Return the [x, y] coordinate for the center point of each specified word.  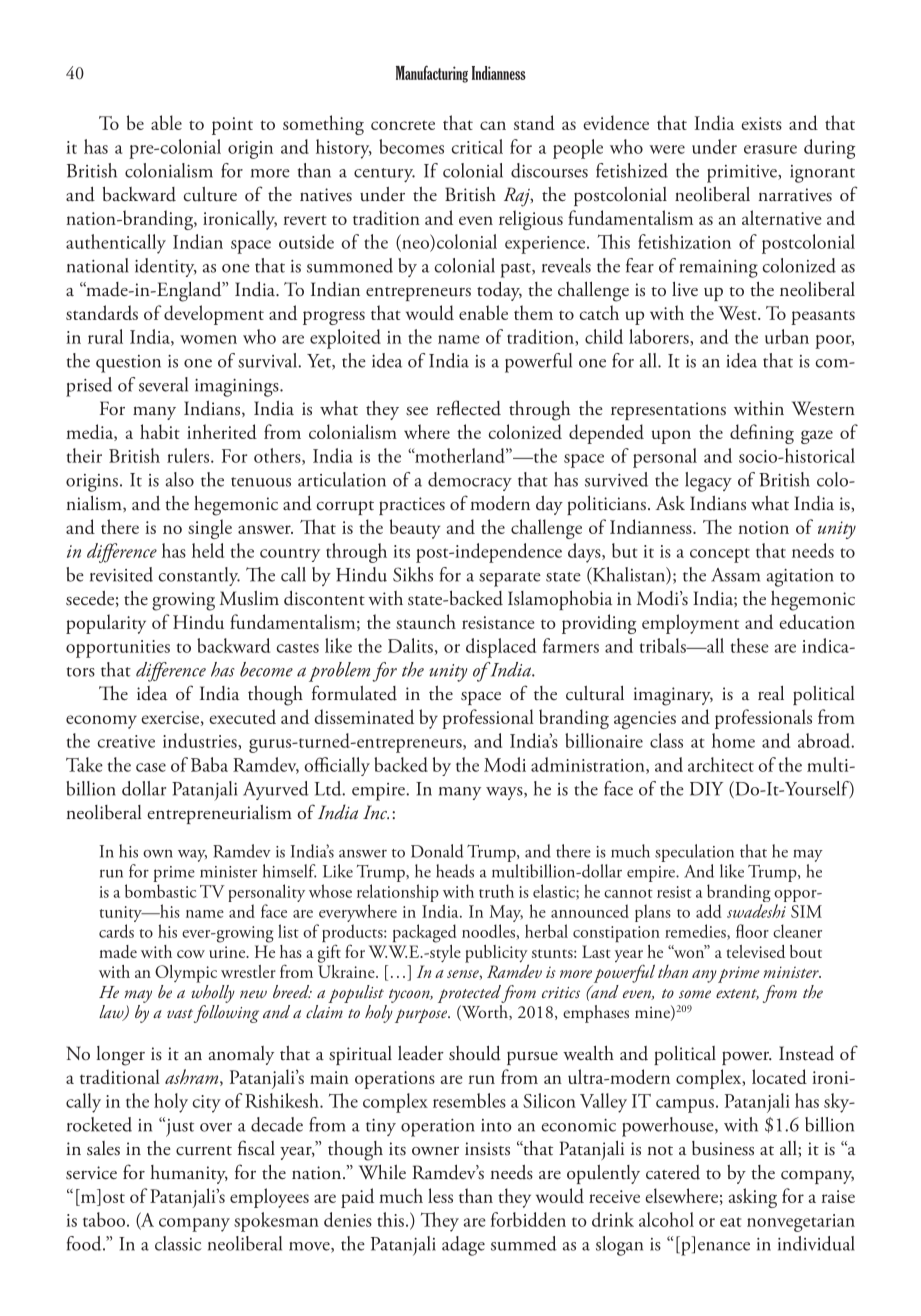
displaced [501, 648]
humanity [189, 1174]
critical [477, 146]
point [232, 126]
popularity [106, 624]
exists [761, 123]
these [750, 645]
